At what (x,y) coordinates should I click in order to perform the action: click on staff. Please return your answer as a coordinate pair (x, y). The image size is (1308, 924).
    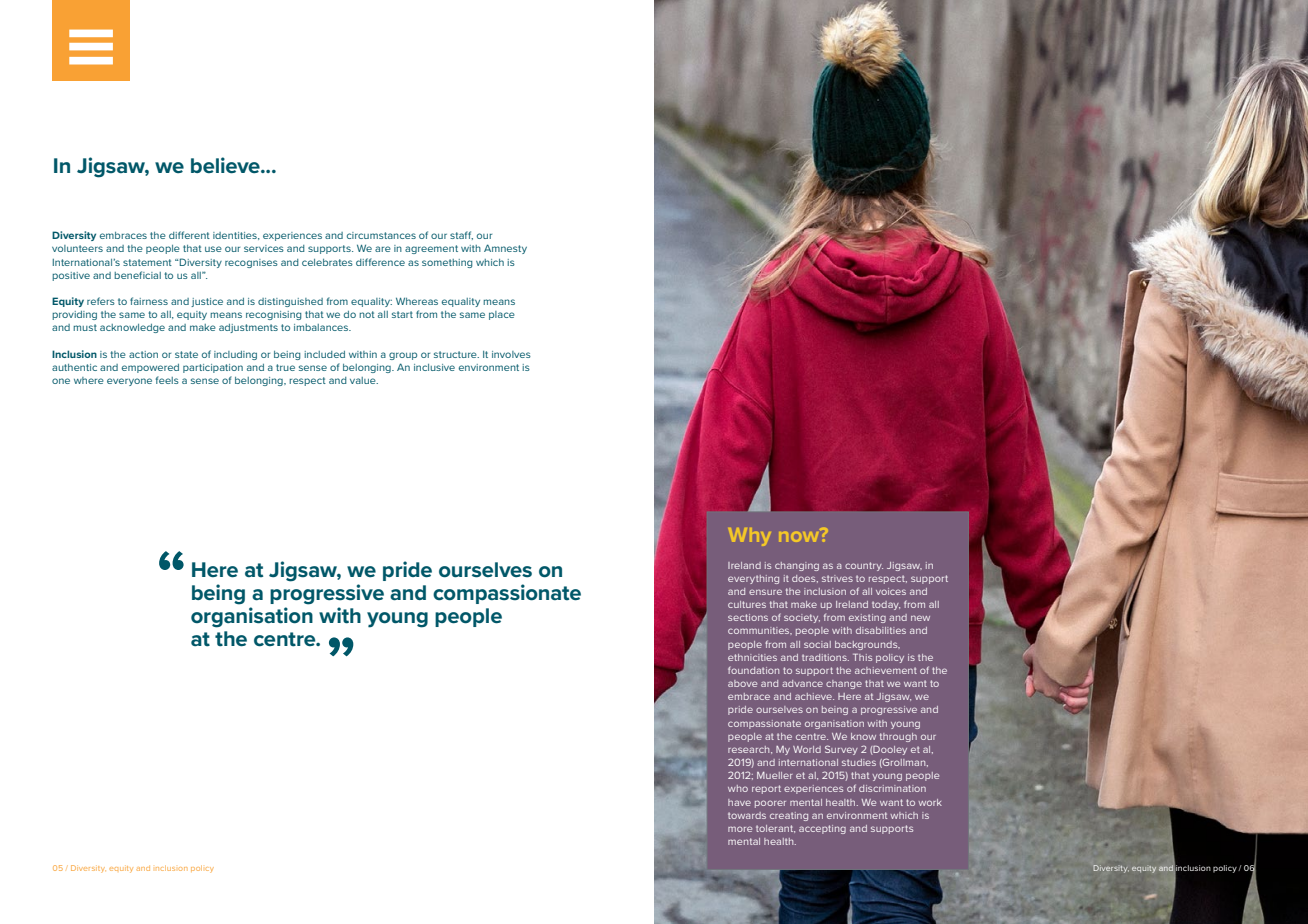
    Looking at the image, I should click on (461, 235).
